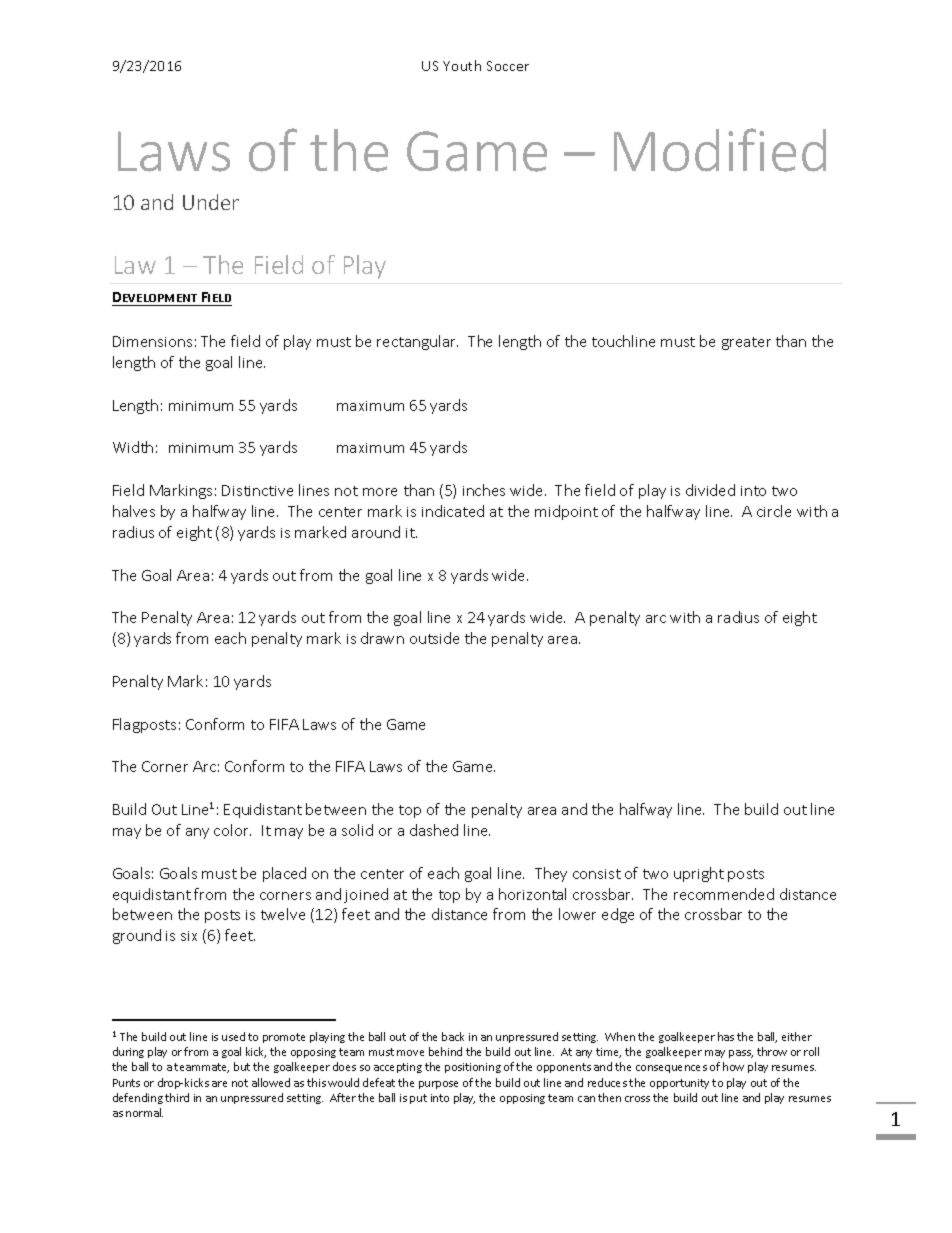  Describe the element at coordinates (232, 830) in the document. I see `color` at that location.
